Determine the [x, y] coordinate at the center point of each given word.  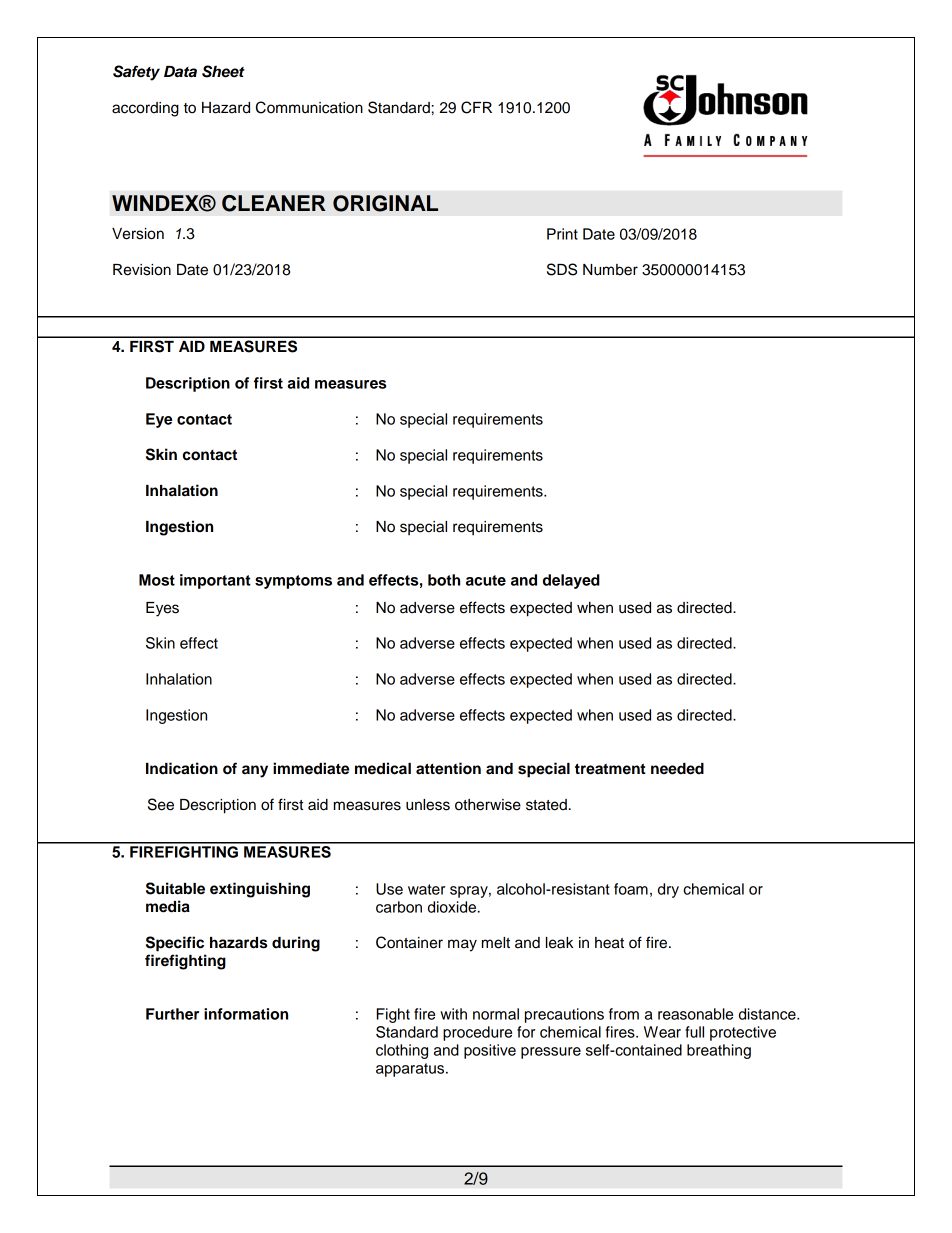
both [444, 580]
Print [562, 234]
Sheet [223, 71]
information [246, 1014]
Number [610, 270]
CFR [476, 107]
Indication [182, 768]
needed [677, 769]
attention [448, 768]
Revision [142, 270]
